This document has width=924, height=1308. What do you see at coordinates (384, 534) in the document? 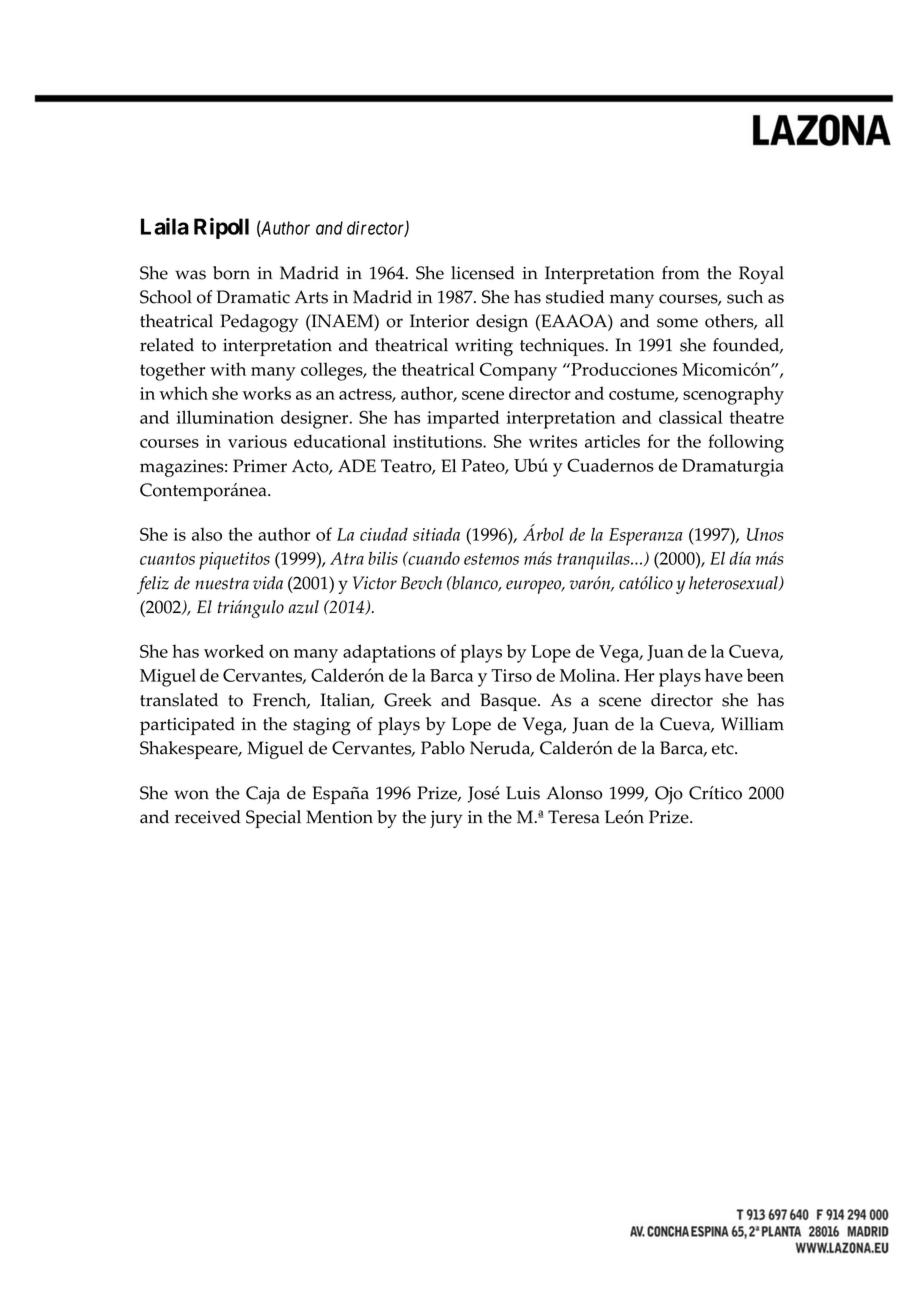
I see `ciudad` at bounding box center [384, 534].
